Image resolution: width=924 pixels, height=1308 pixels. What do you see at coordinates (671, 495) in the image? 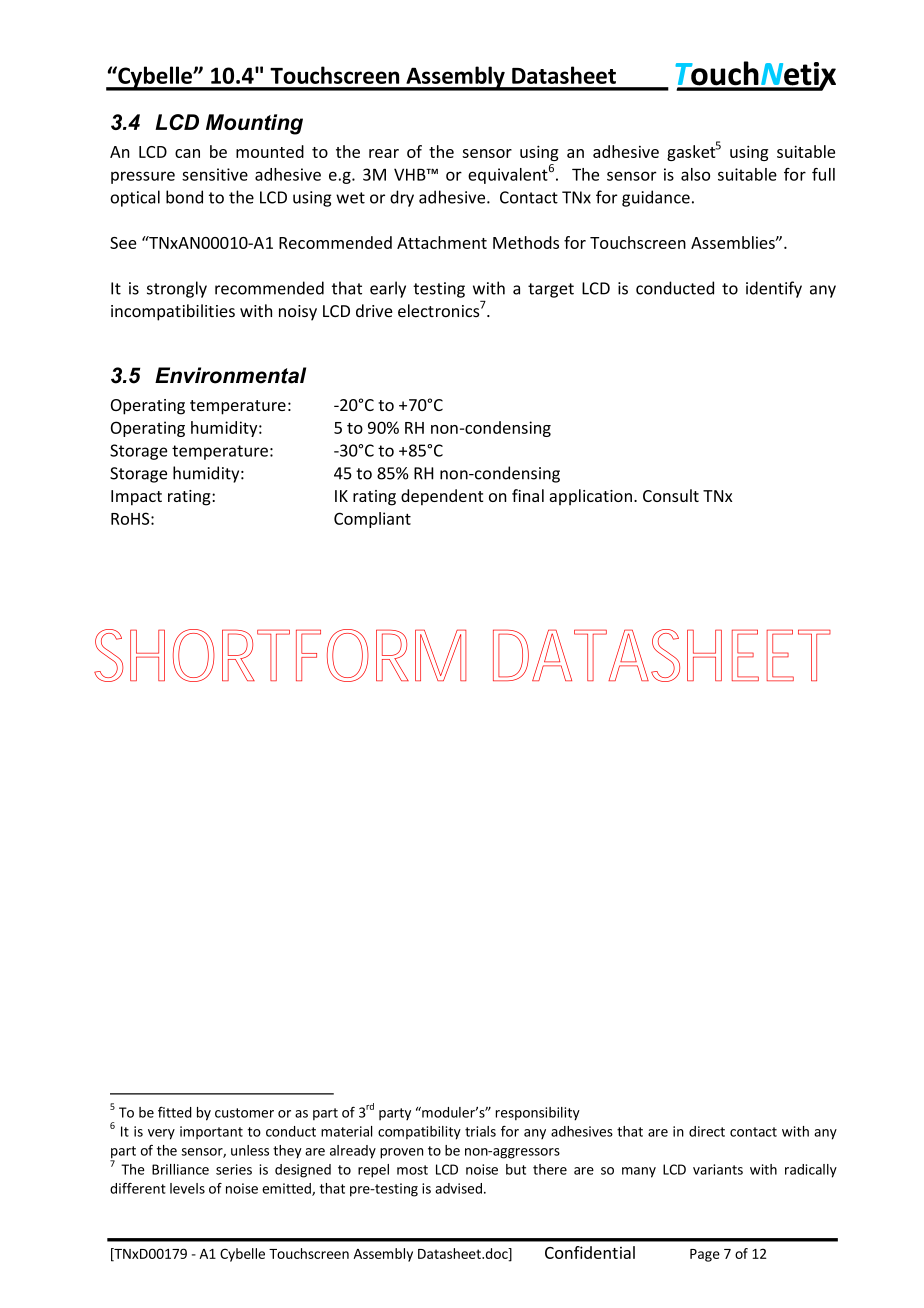
I see `Consult` at bounding box center [671, 495].
